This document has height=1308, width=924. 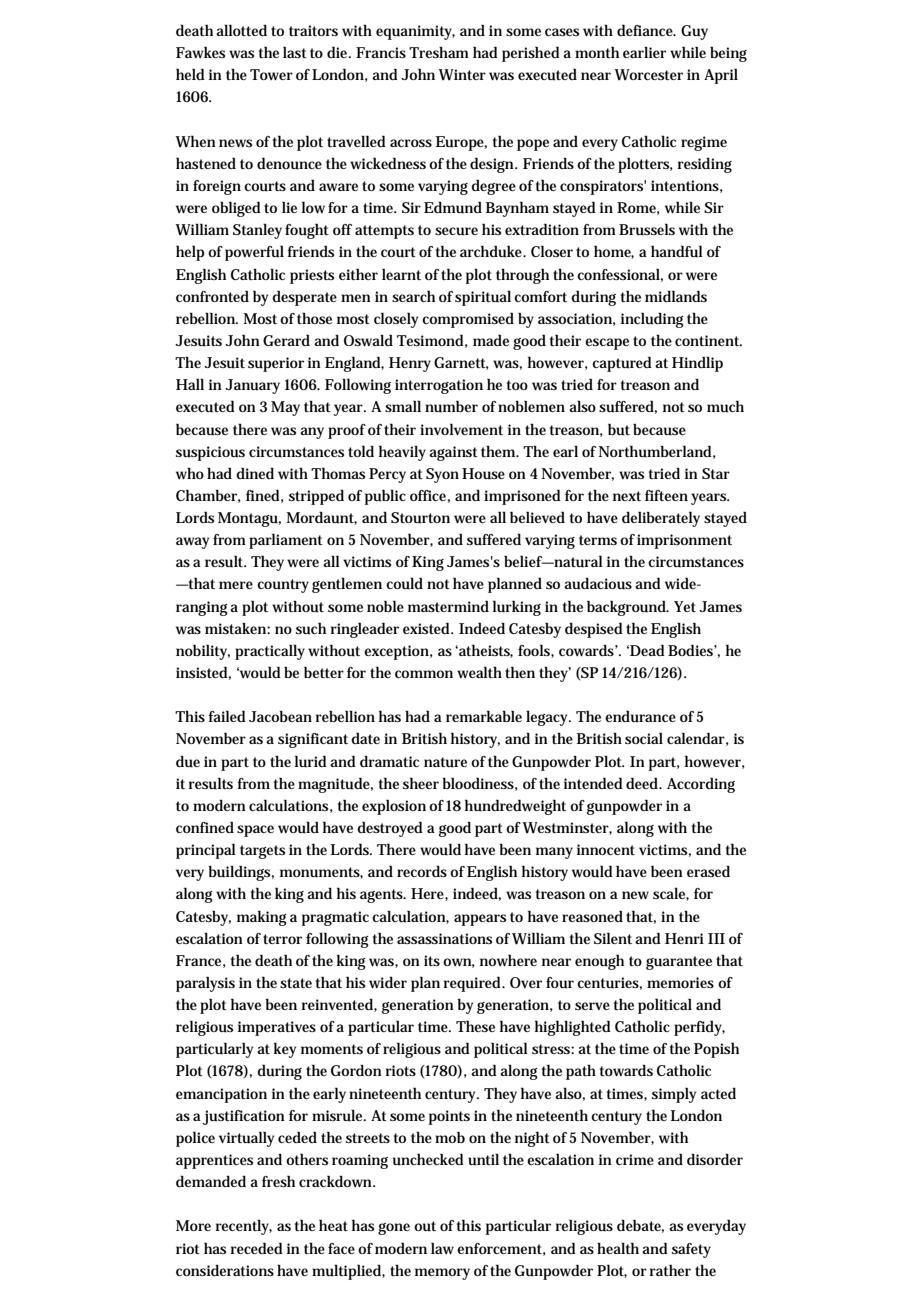 What do you see at coordinates (271, 74) in the document?
I see `Tower` at bounding box center [271, 74].
